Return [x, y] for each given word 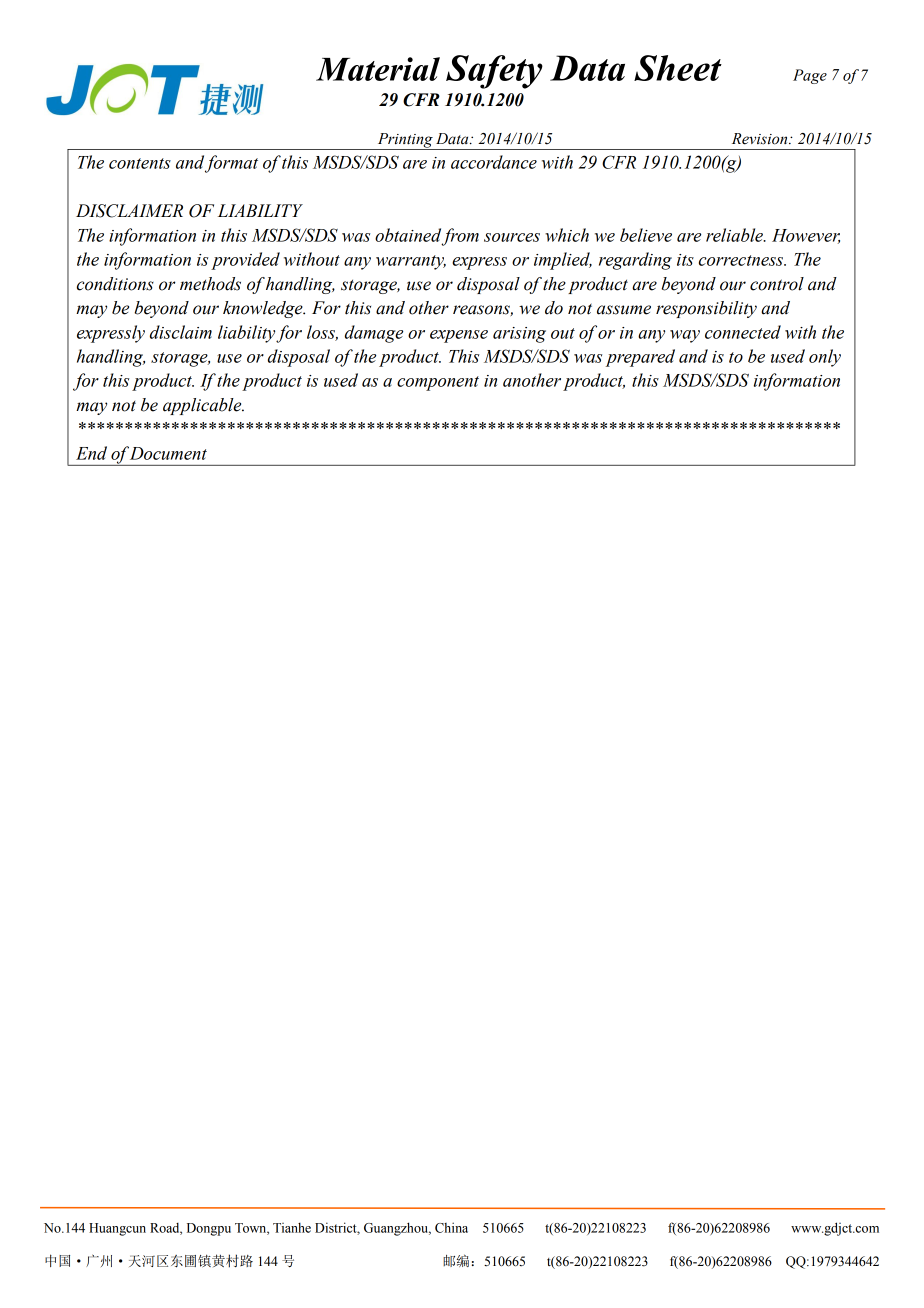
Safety [494, 72]
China [451, 1227]
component [438, 383]
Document [168, 453]
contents [140, 163]
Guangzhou [397, 1229]
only [825, 358]
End [91, 453]
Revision [761, 139]
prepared [640, 358]
